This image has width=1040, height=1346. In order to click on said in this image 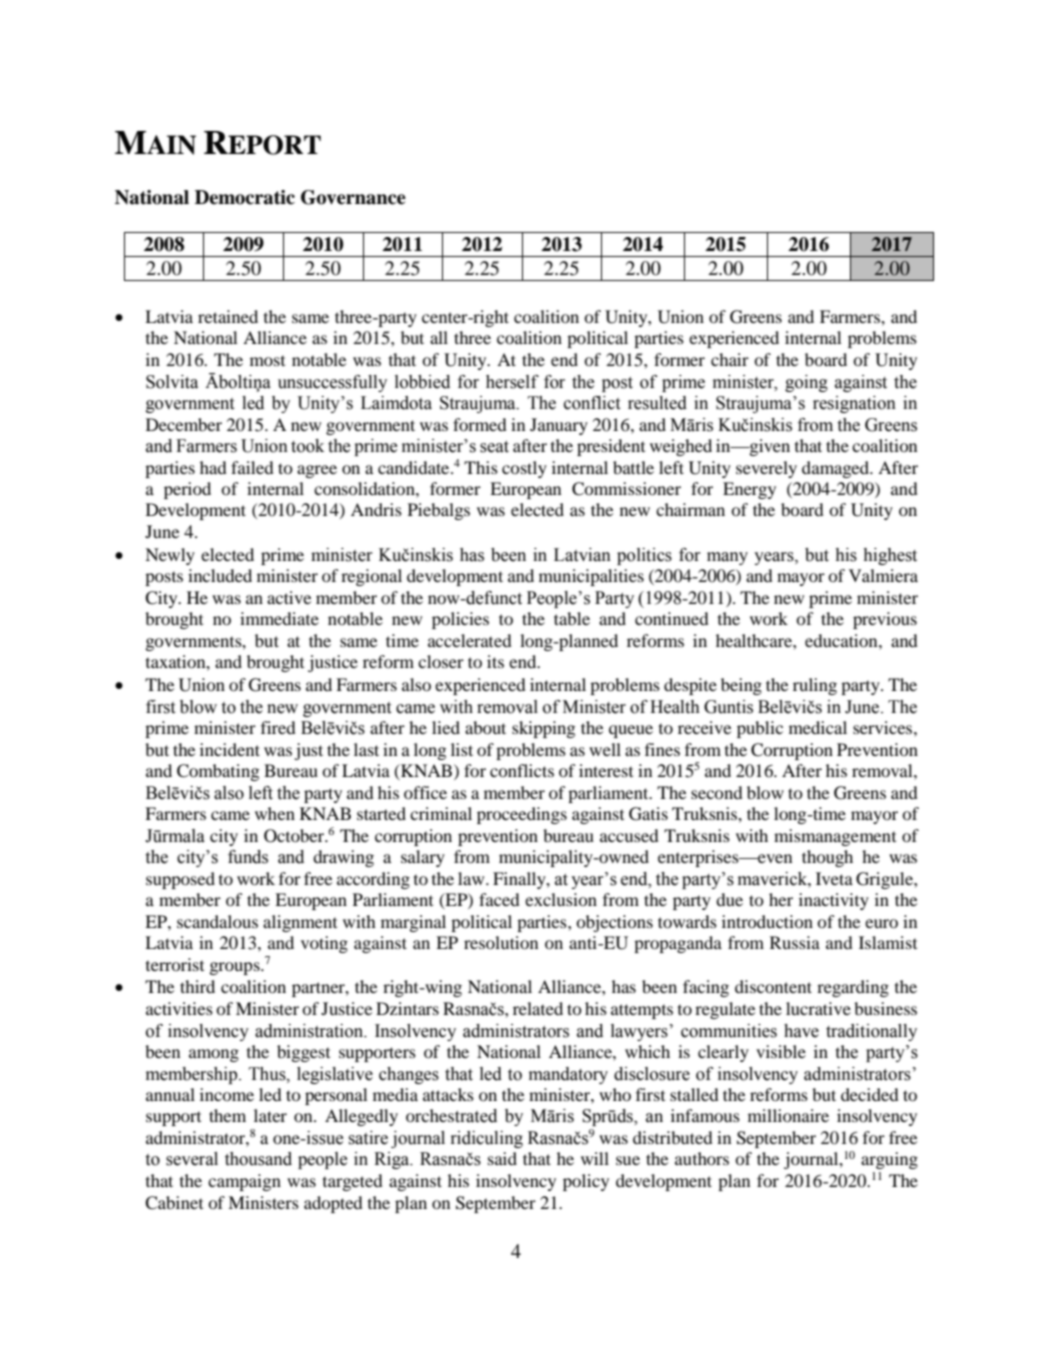, I will do `click(502, 1158)`.
